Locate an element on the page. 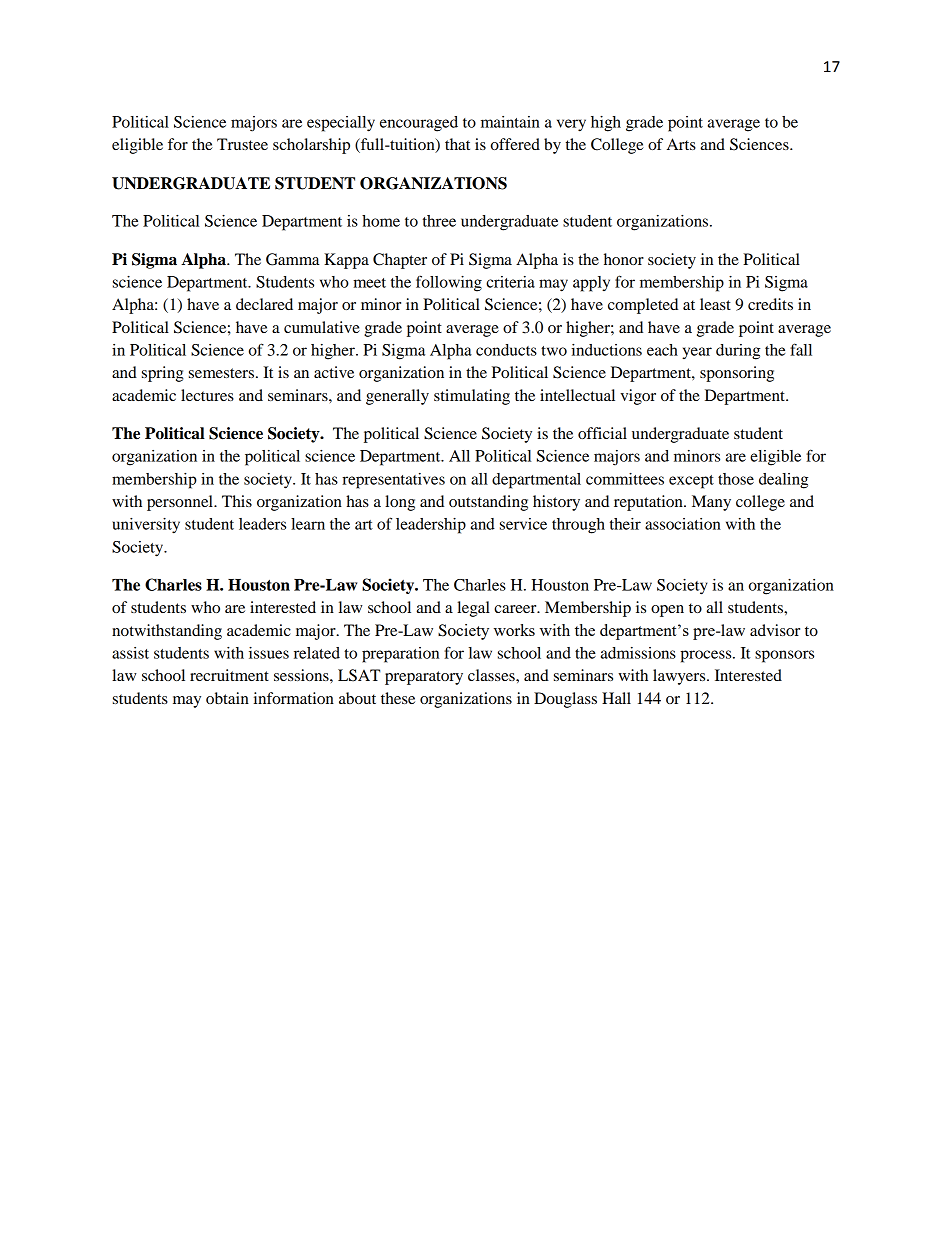 This document has width=952, height=1233. outstanding is located at coordinates (488, 503).
